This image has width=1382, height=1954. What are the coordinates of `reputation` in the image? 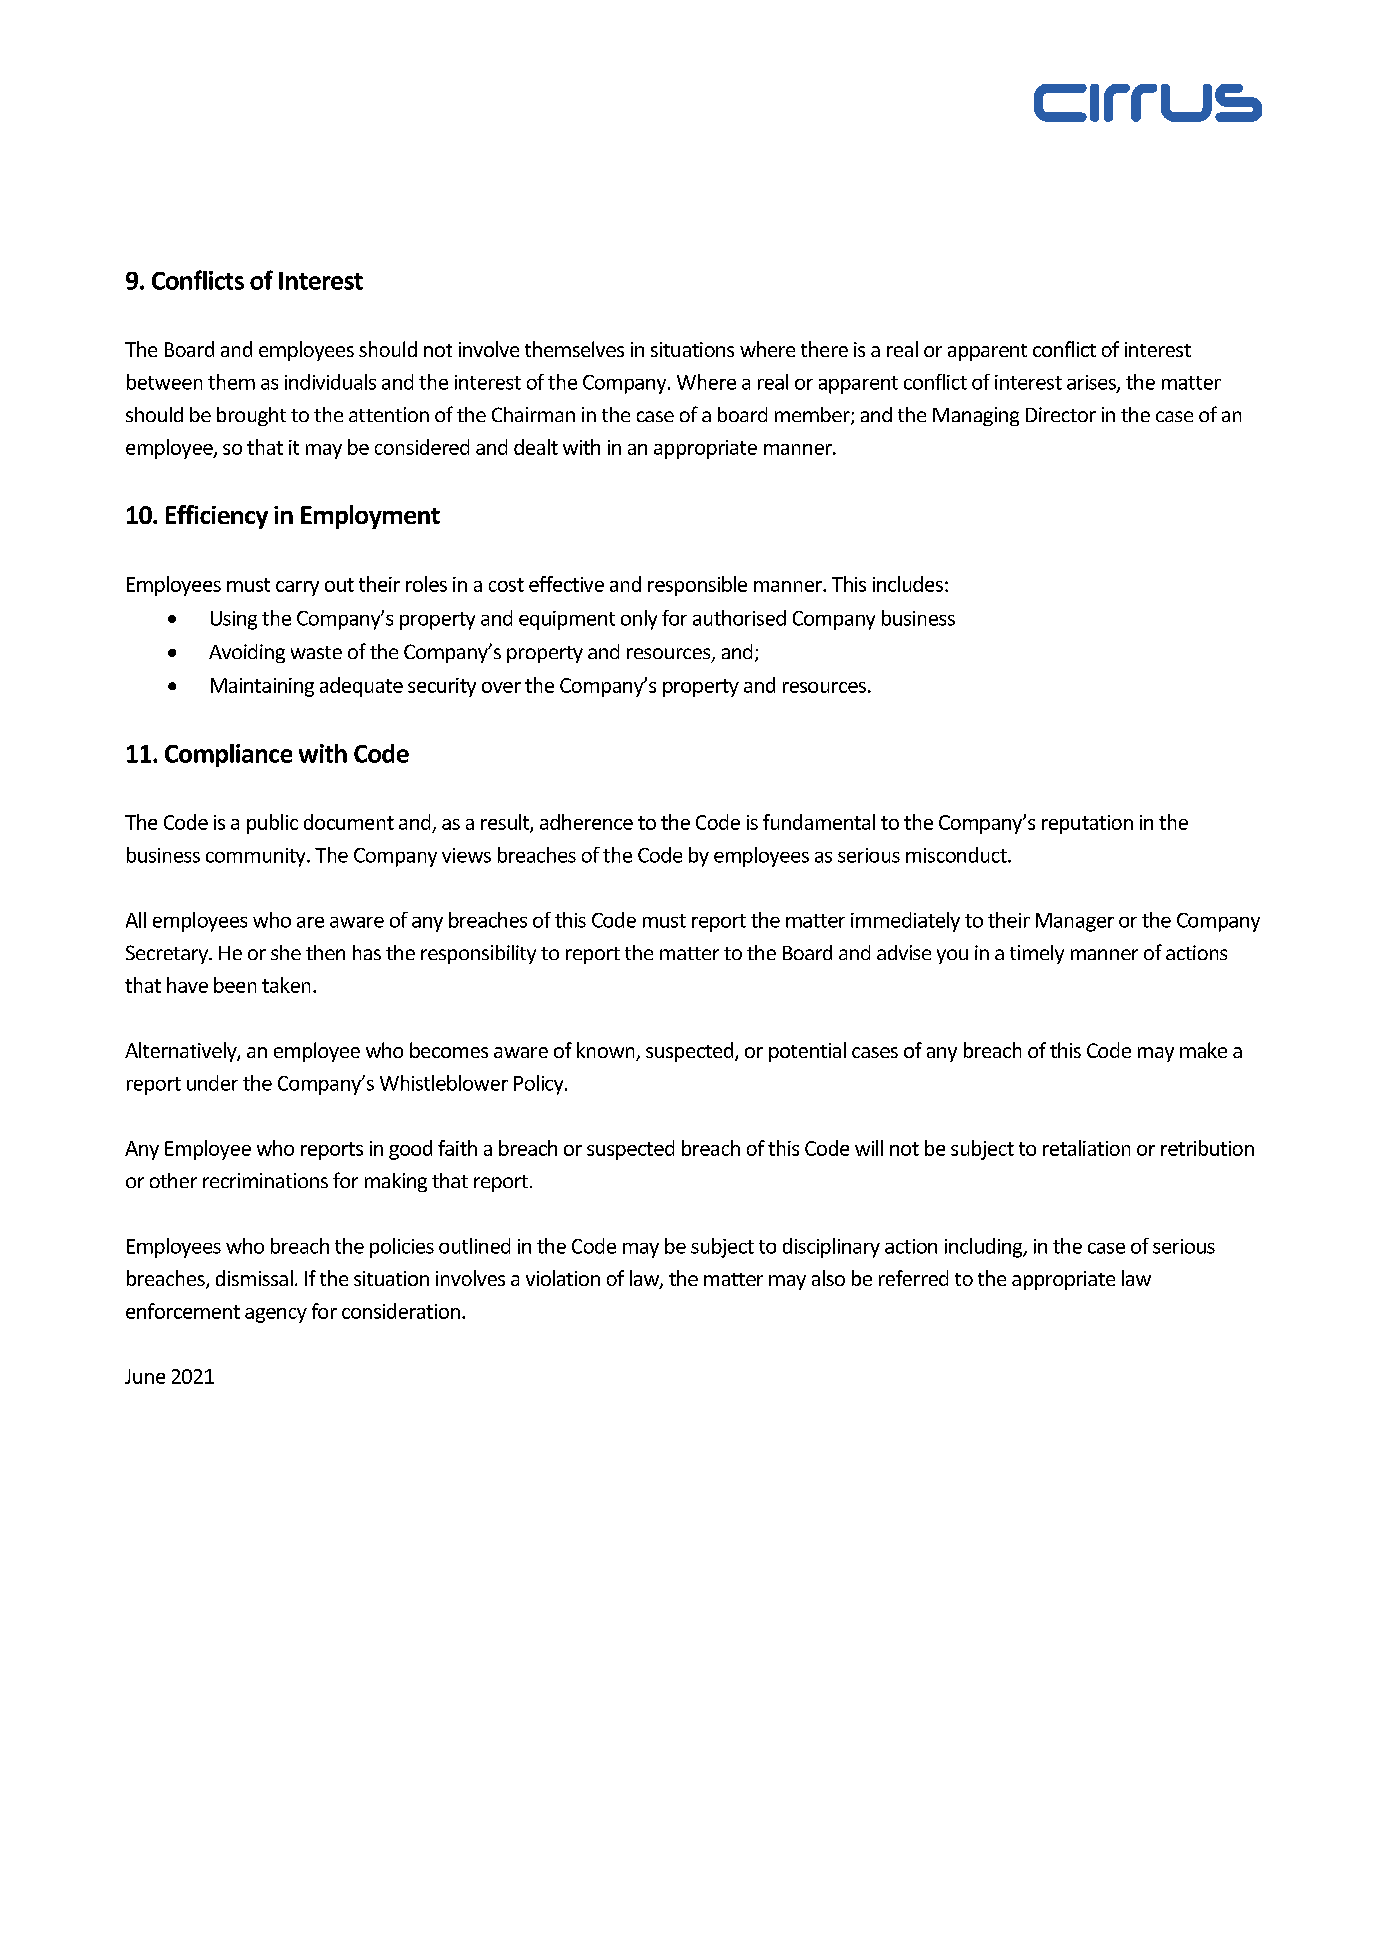 It's located at (1087, 824).
